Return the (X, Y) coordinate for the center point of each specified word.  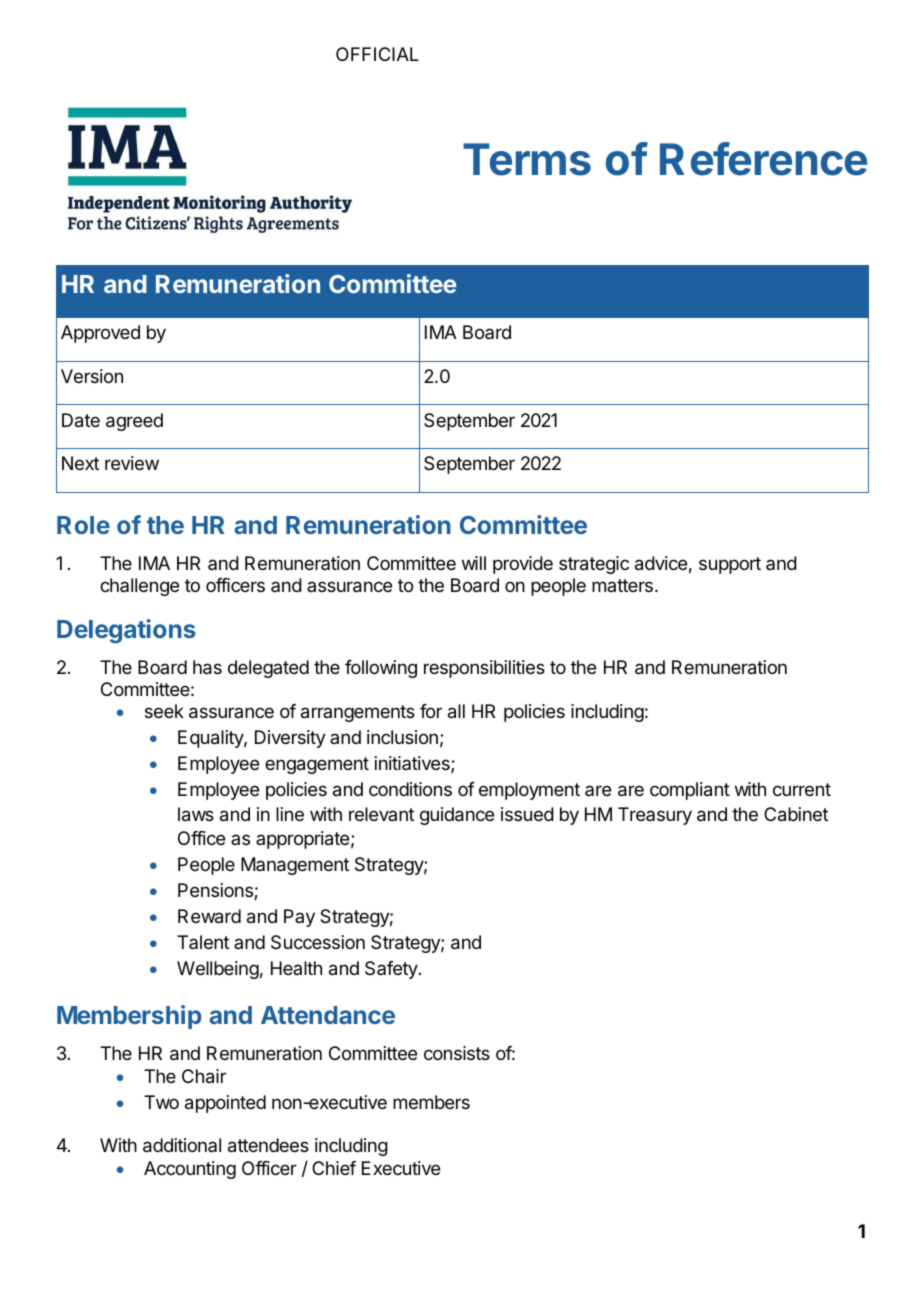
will (474, 563)
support (730, 565)
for (431, 711)
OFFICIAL (377, 54)
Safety (391, 970)
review (132, 463)
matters (622, 585)
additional (182, 1145)
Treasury (655, 816)
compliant (690, 791)
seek (164, 711)
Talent (203, 942)
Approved (100, 334)
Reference (763, 159)
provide (523, 565)
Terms (527, 159)
